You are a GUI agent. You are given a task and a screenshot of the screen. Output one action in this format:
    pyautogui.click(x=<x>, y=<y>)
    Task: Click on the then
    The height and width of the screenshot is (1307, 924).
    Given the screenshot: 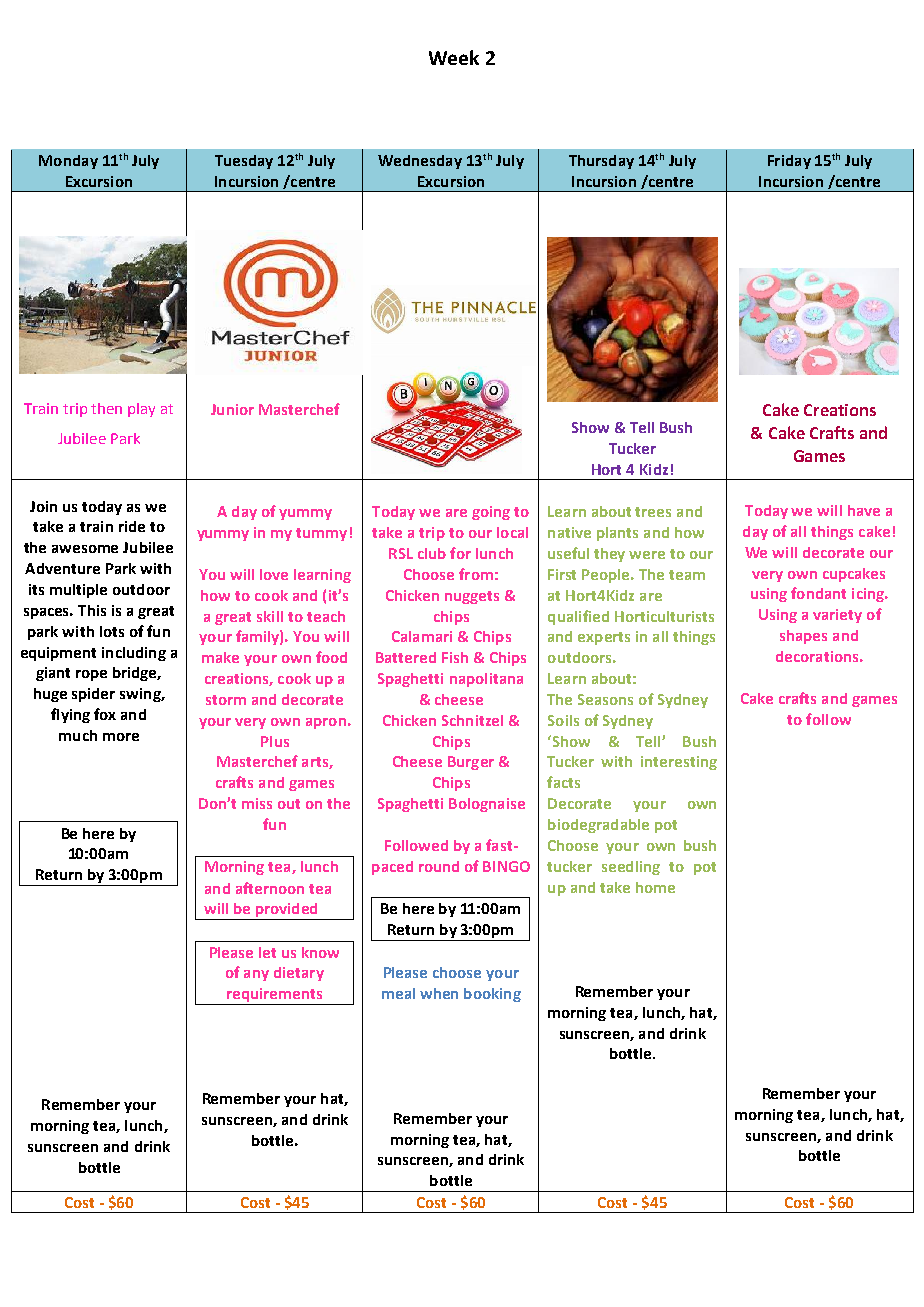 What is the action you would take?
    pyautogui.click(x=106, y=408)
